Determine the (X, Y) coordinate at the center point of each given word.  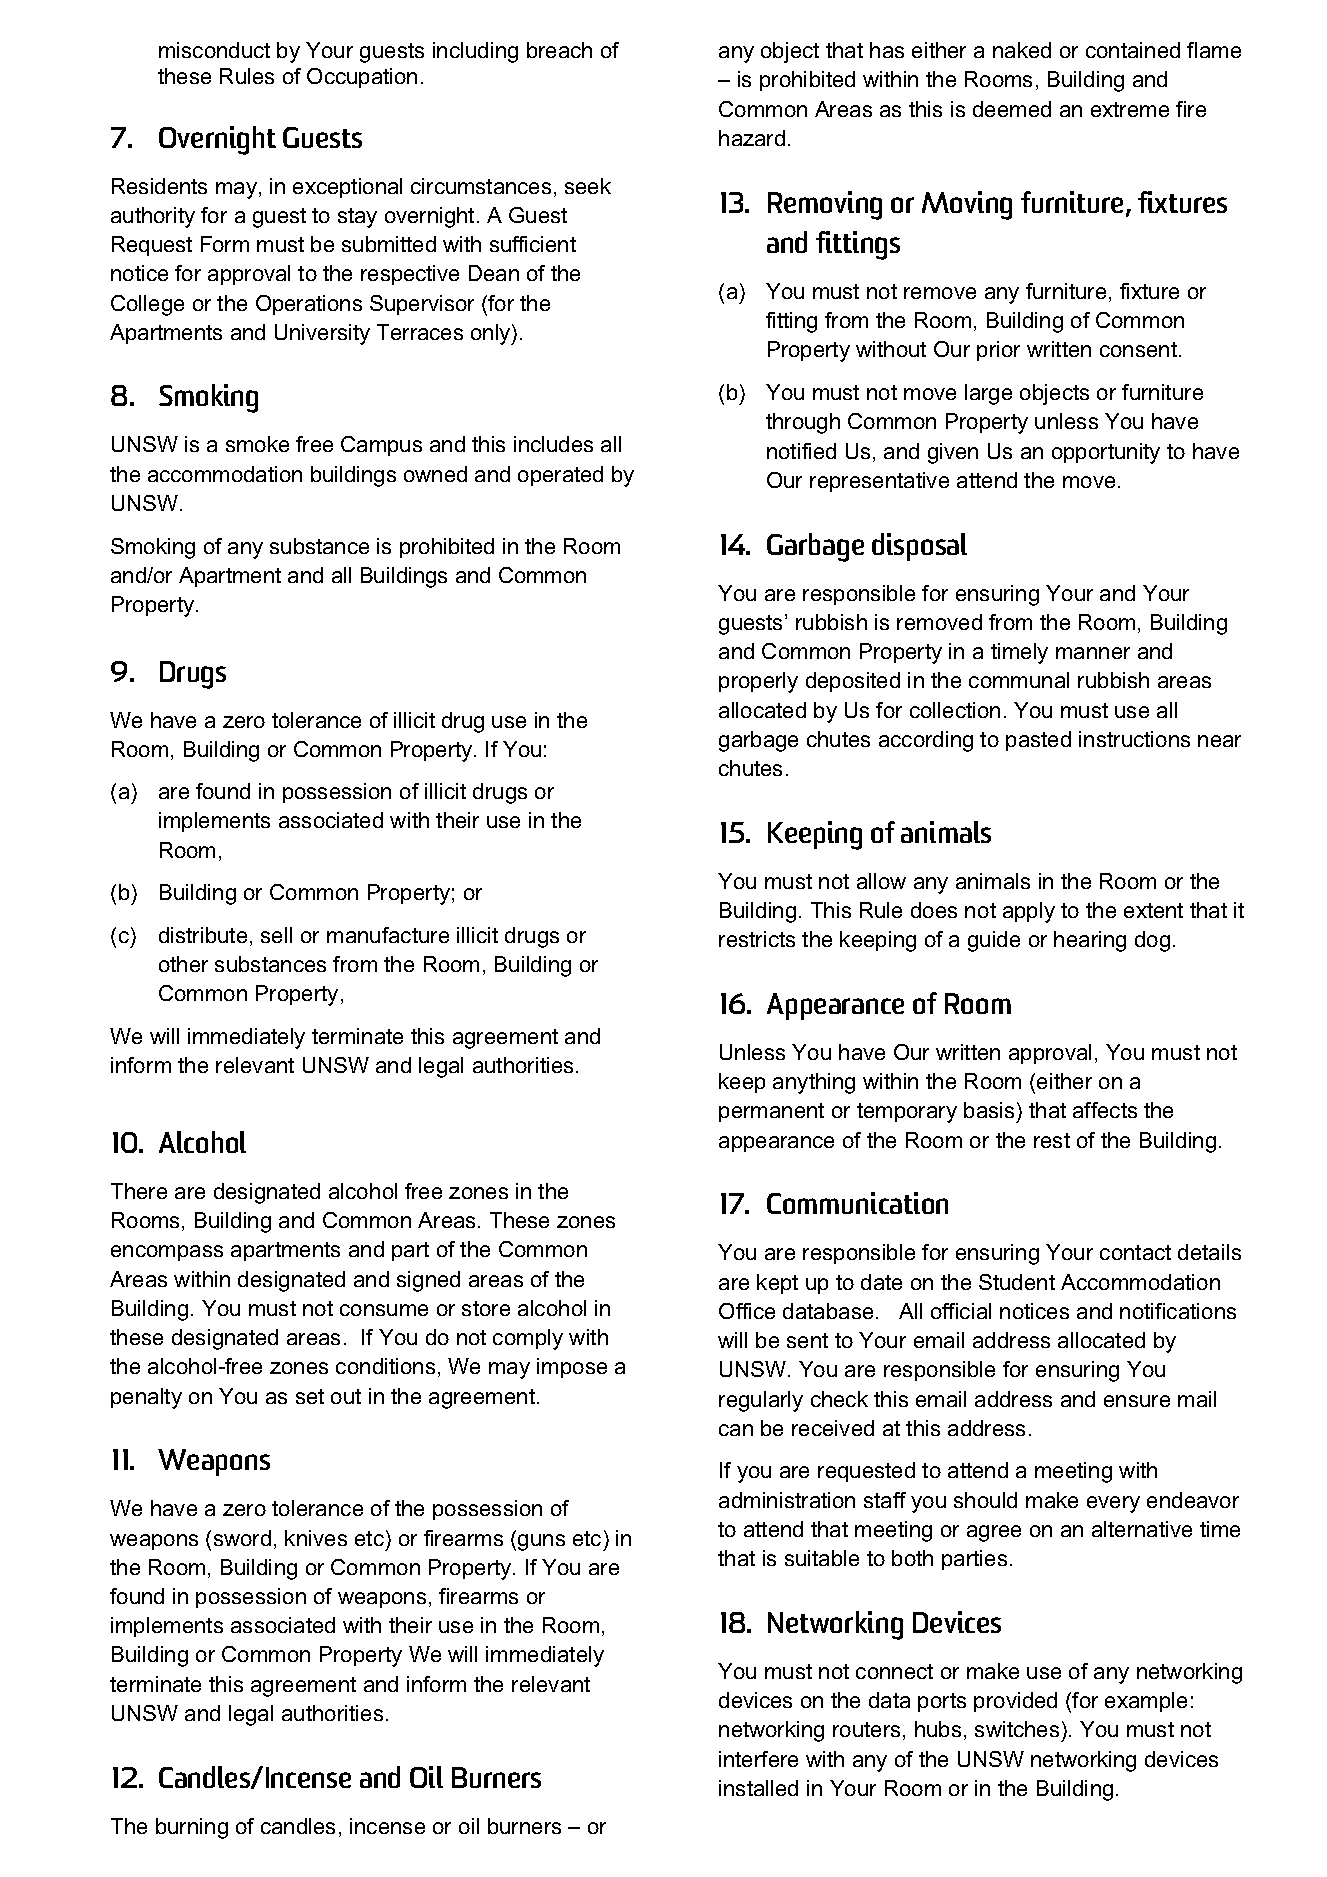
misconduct (214, 50)
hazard (752, 138)
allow (881, 881)
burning (192, 1828)
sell (276, 935)
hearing (1090, 941)
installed (758, 1788)
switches (1017, 1729)
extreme (1130, 109)
